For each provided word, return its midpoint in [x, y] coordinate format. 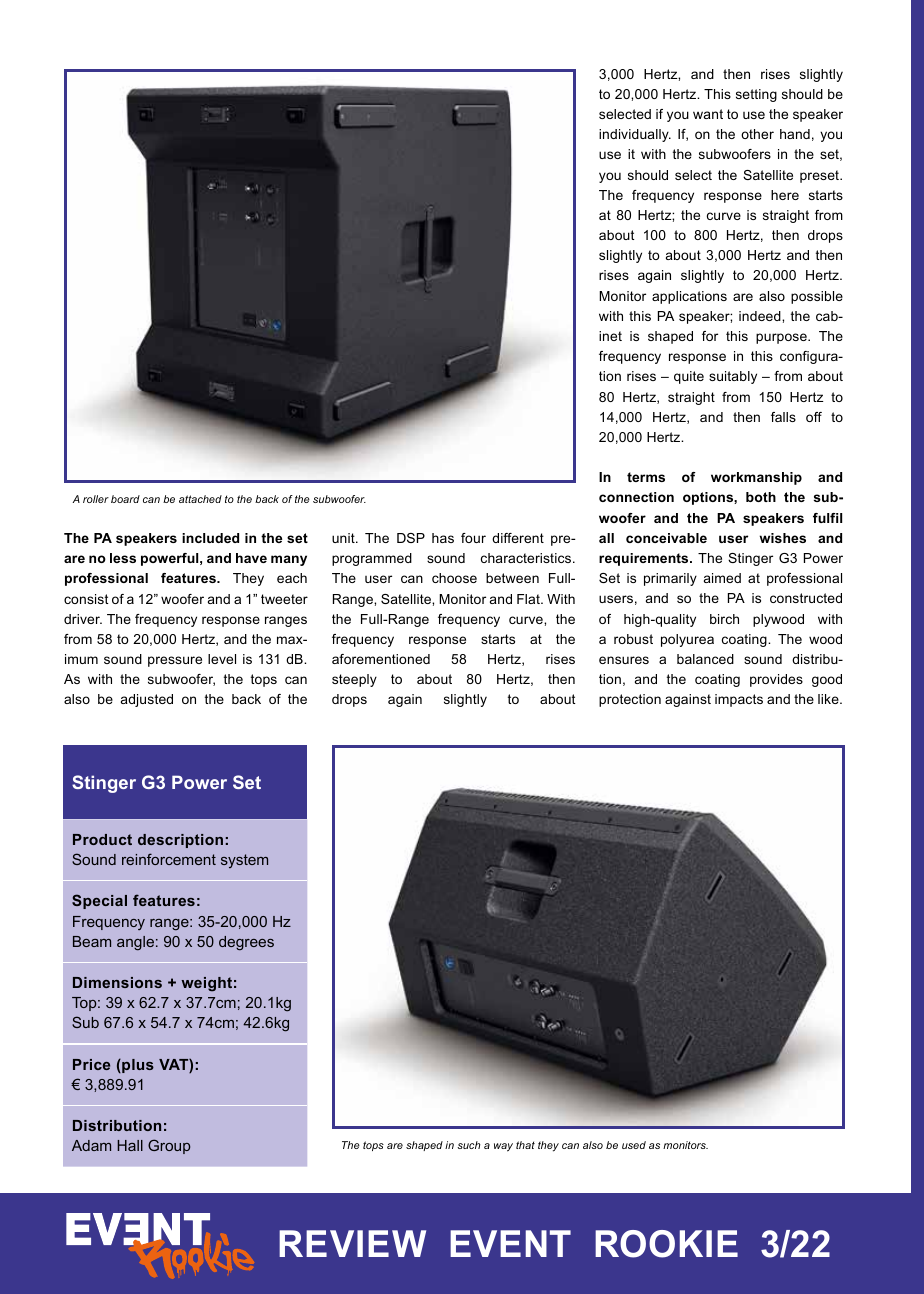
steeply [354, 680]
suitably [733, 377]
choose [454, 578]
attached [200, 499]
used [634, 1145]
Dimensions [117, 982]
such [469, 1145]
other [757, 134]
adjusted [147, 700]
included [210, 538]
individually [635, 135]
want [708, 114]
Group [169, 1146]
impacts [739, 700]
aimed [722, 578]
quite [689, 377]
